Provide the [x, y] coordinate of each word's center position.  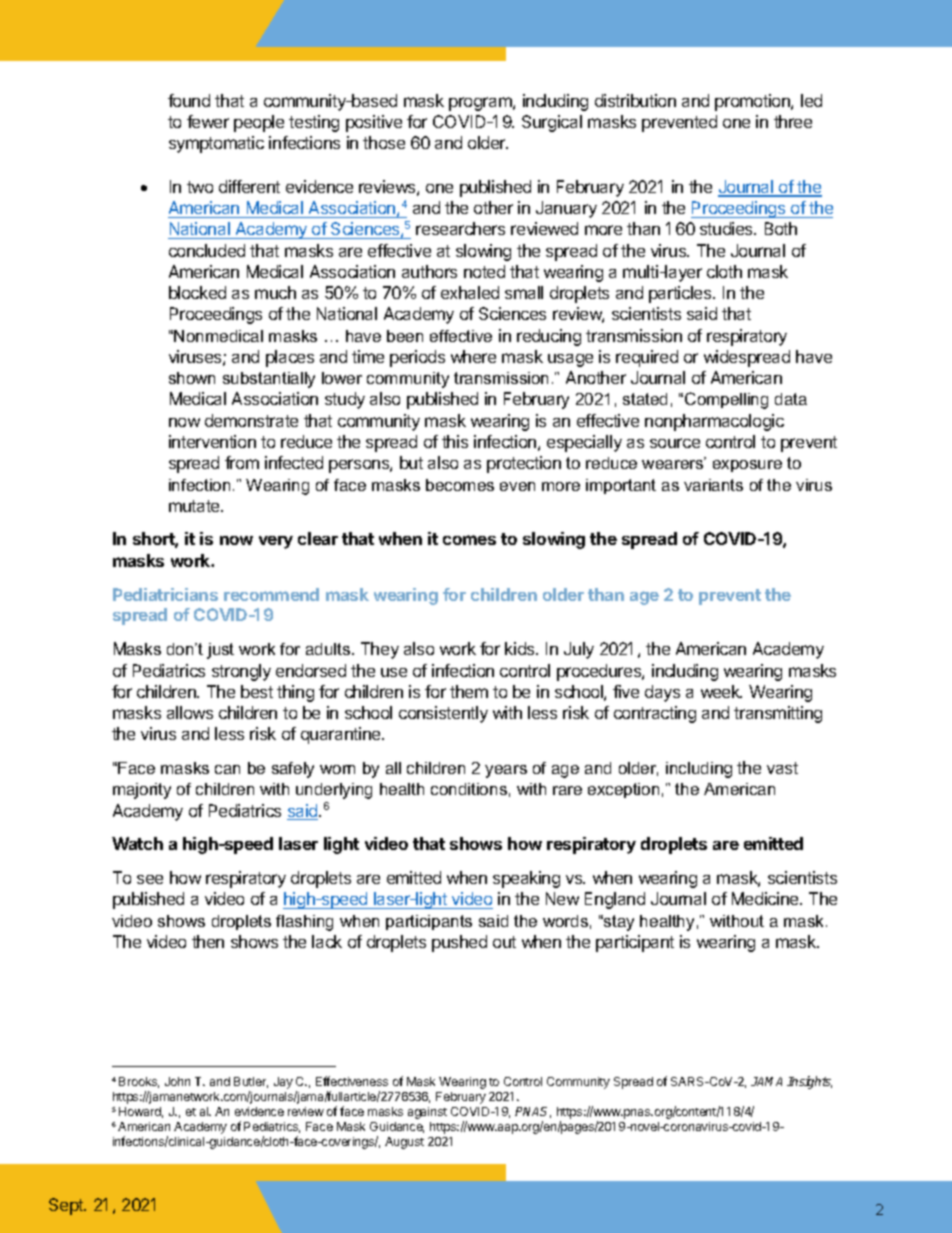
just [220, 651]
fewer [208, 121]
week [721, 691]
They [380, 650]
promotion [753, 102]
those [384, 142]
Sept [67, 1206]
